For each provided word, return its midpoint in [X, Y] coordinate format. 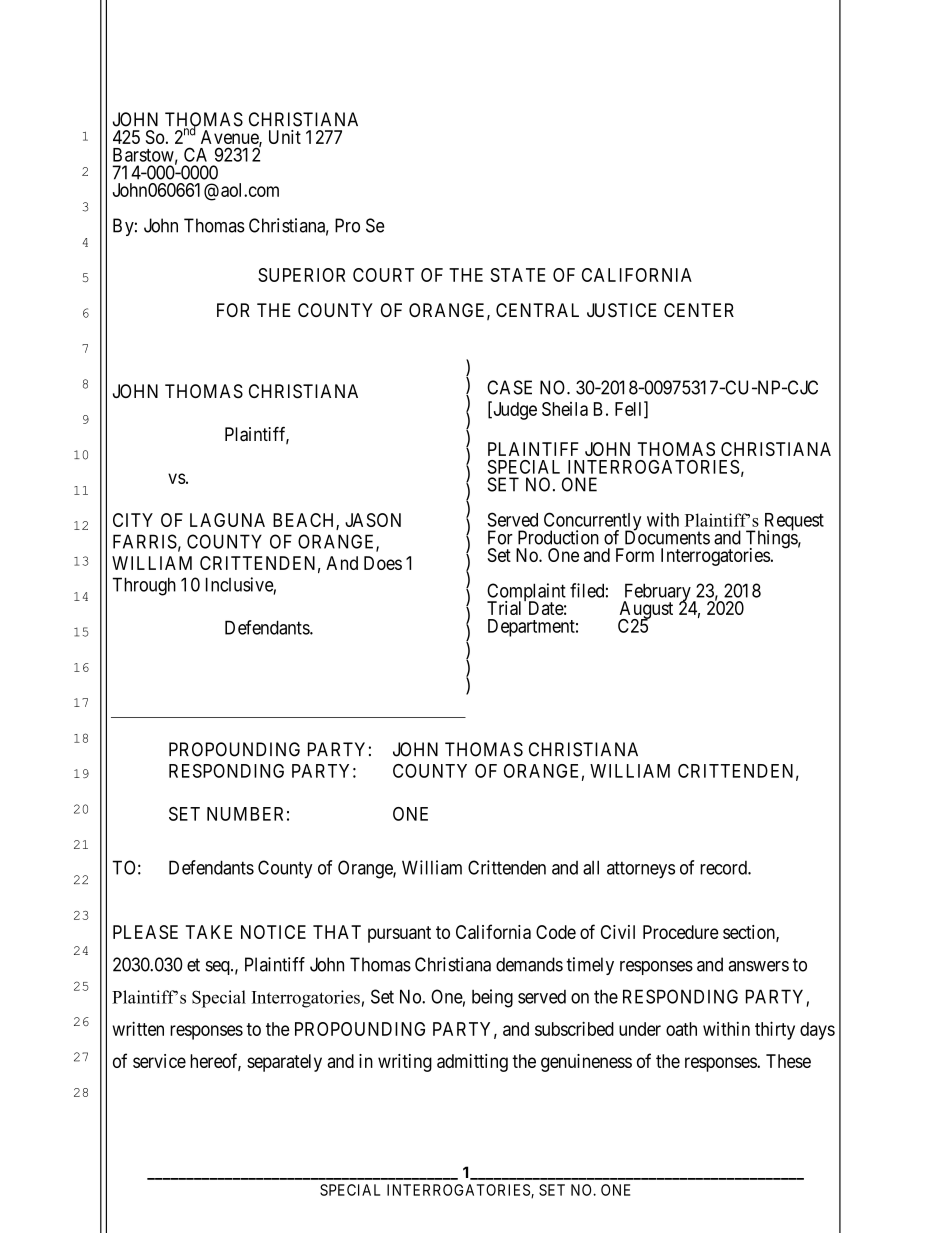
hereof [215, 1061]
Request [794, 523]
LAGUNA [227, 520]
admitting [472, 1063]
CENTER [699, 310]
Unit [285, 137]
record [724, 868]
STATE [518, 275]
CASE [509, 387]
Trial [506, 607]
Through [144, 586]
